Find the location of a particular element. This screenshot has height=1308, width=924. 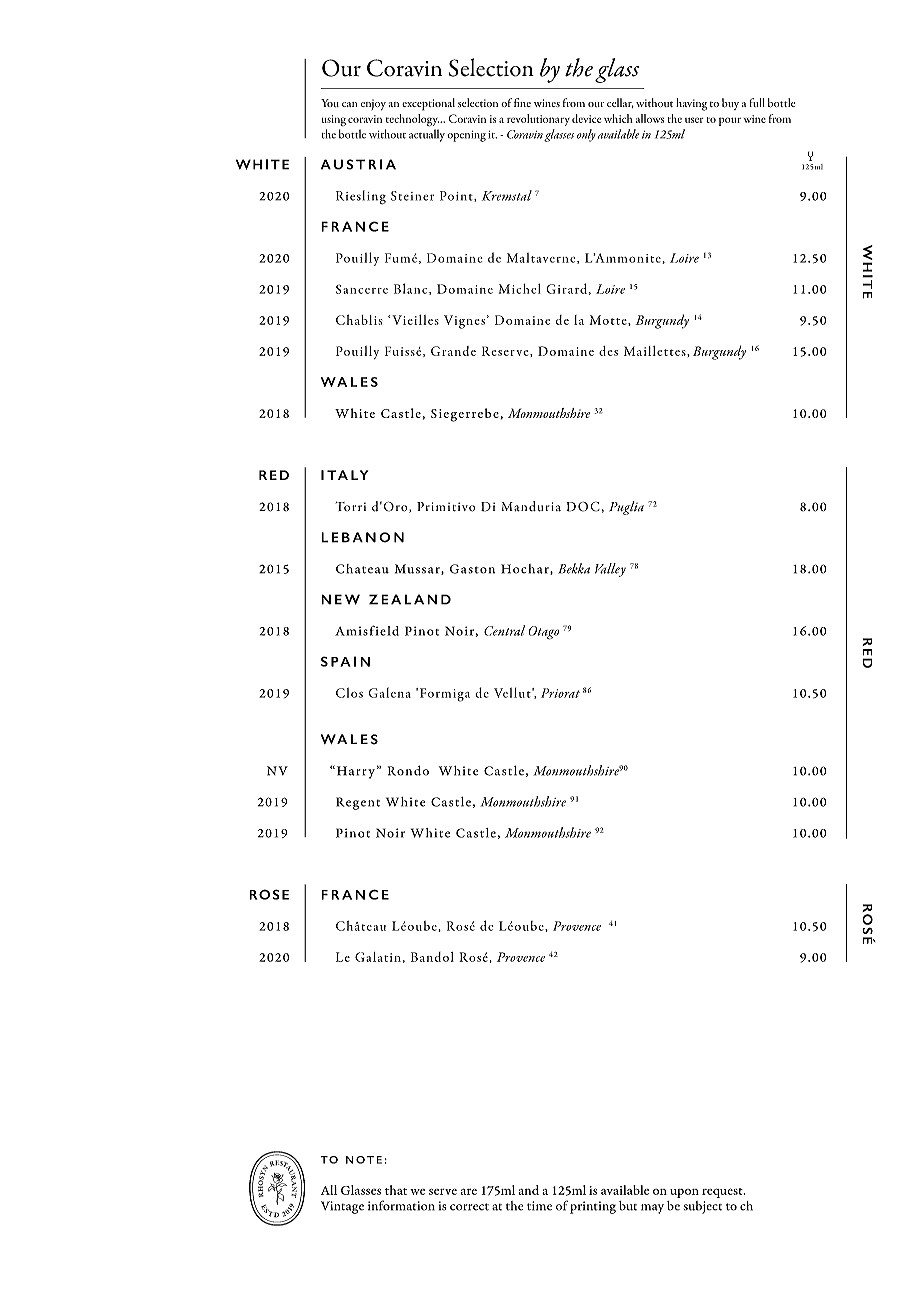

request is located at coordinates (723, 1193).
